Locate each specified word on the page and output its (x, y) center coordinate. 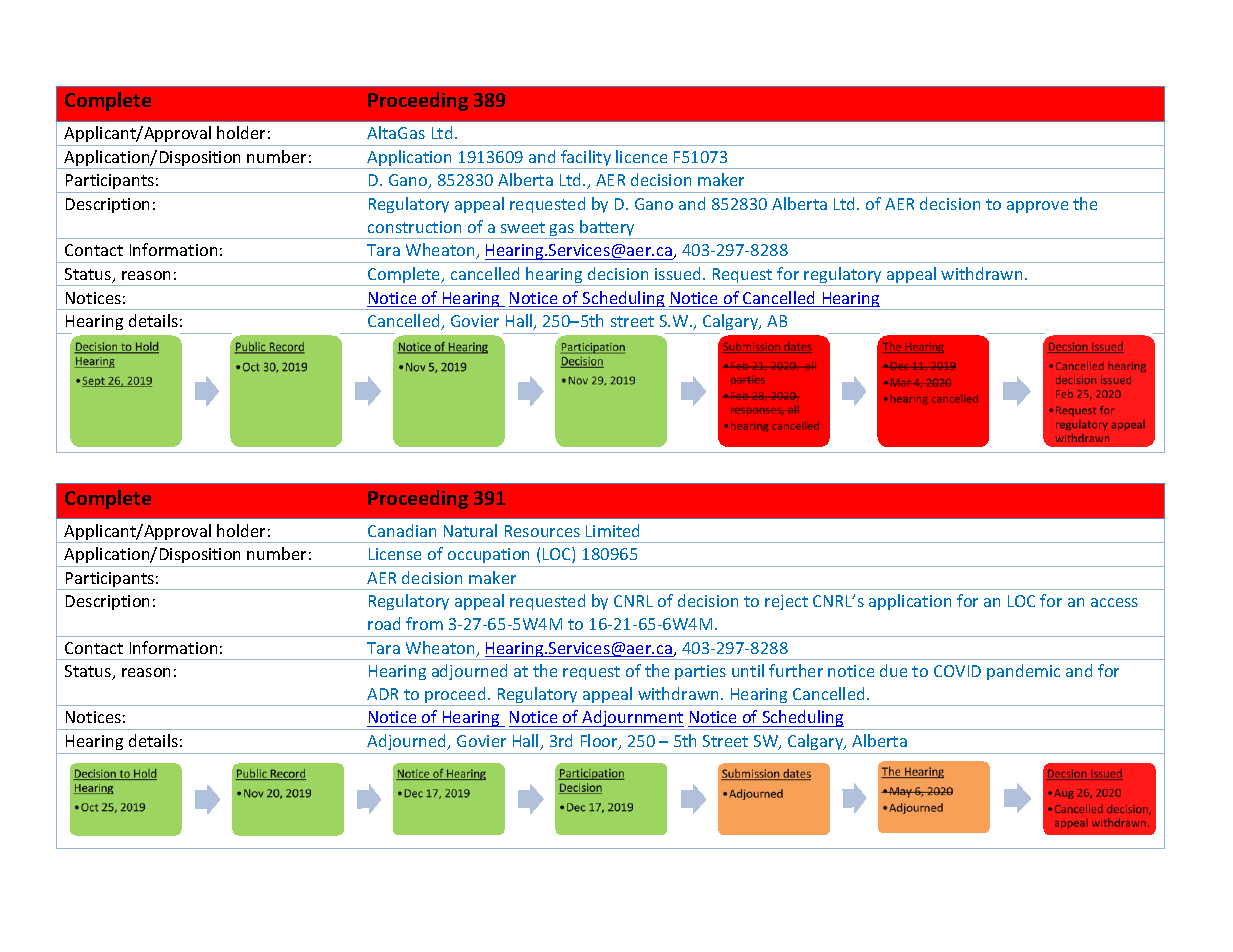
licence (641, 156)
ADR (382, 694)
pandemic (1023, 672)
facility (586, 159)
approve (1037, 207)
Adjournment (633, 720)
